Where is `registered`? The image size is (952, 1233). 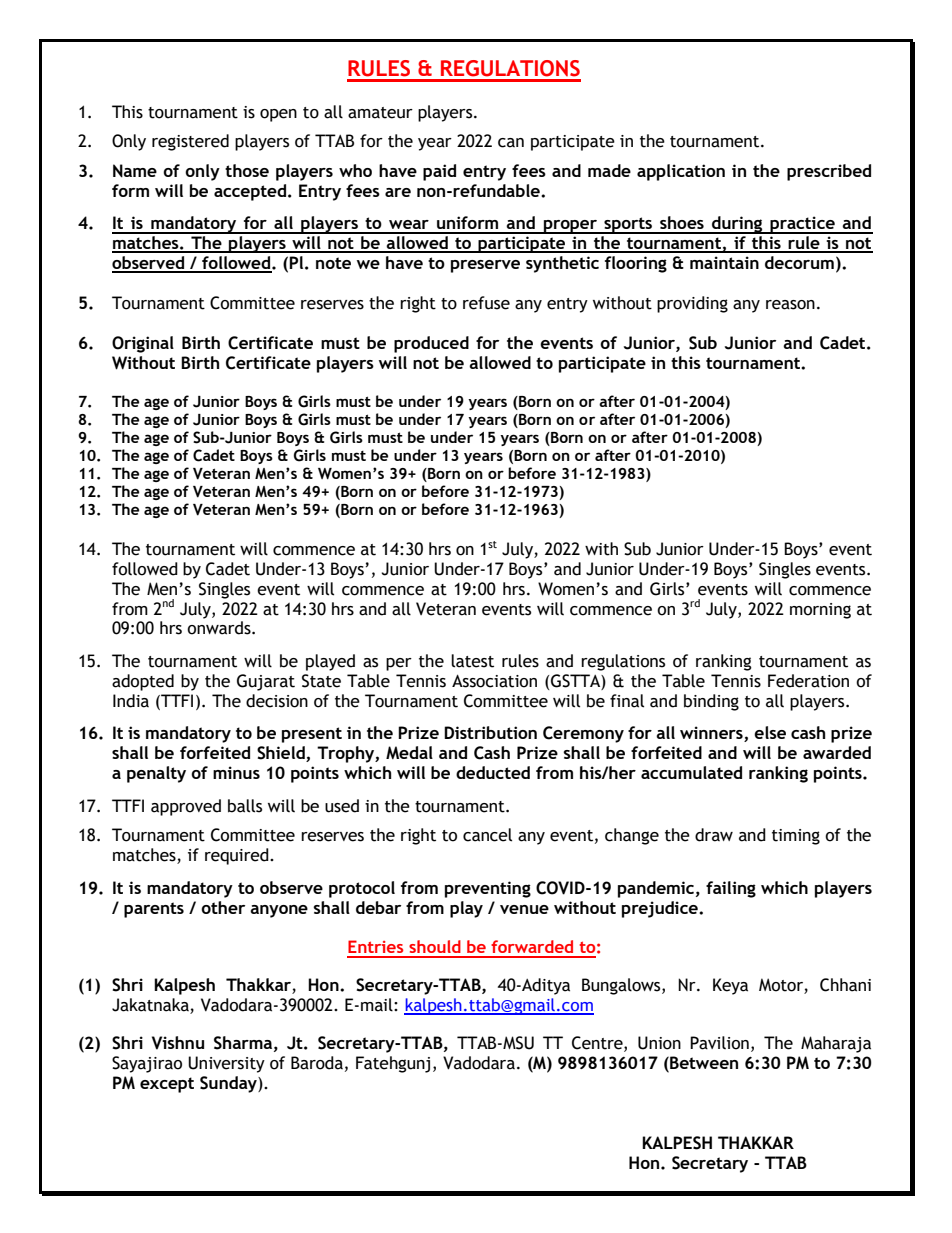 registered is located at coordinates (190, 142).
